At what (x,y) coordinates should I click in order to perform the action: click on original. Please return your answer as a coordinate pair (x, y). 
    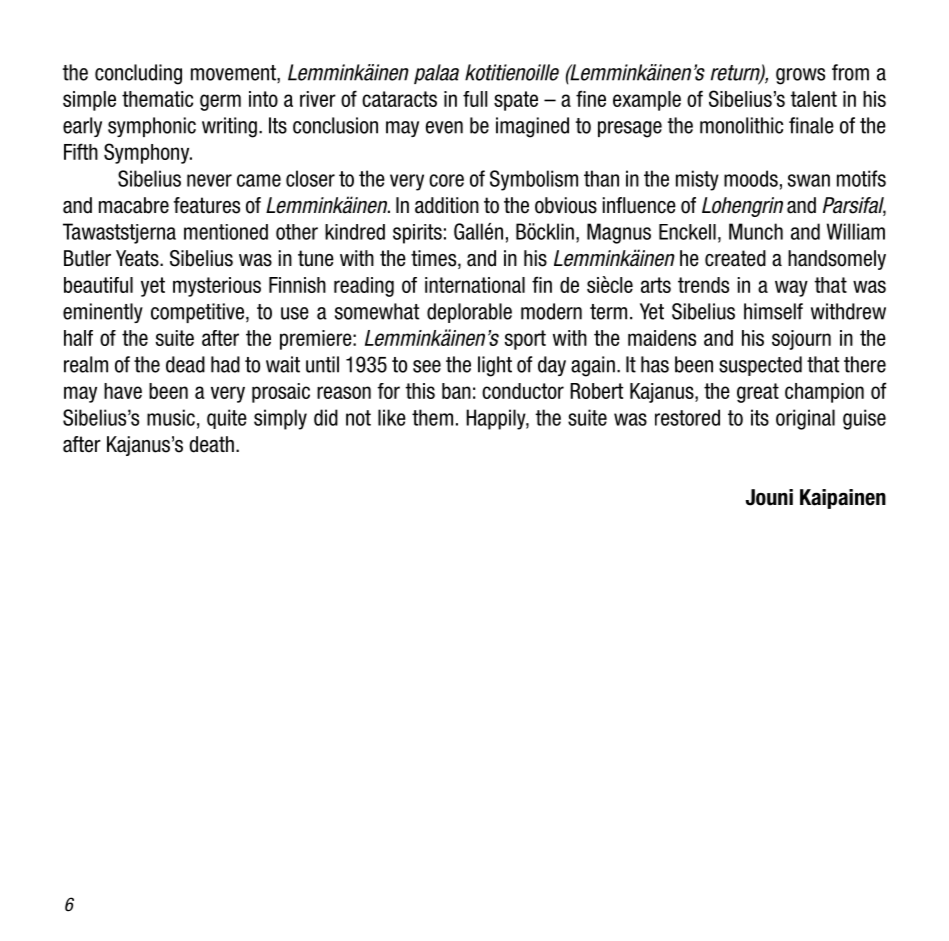
    Looking at the image, I should click on (805, 419).
